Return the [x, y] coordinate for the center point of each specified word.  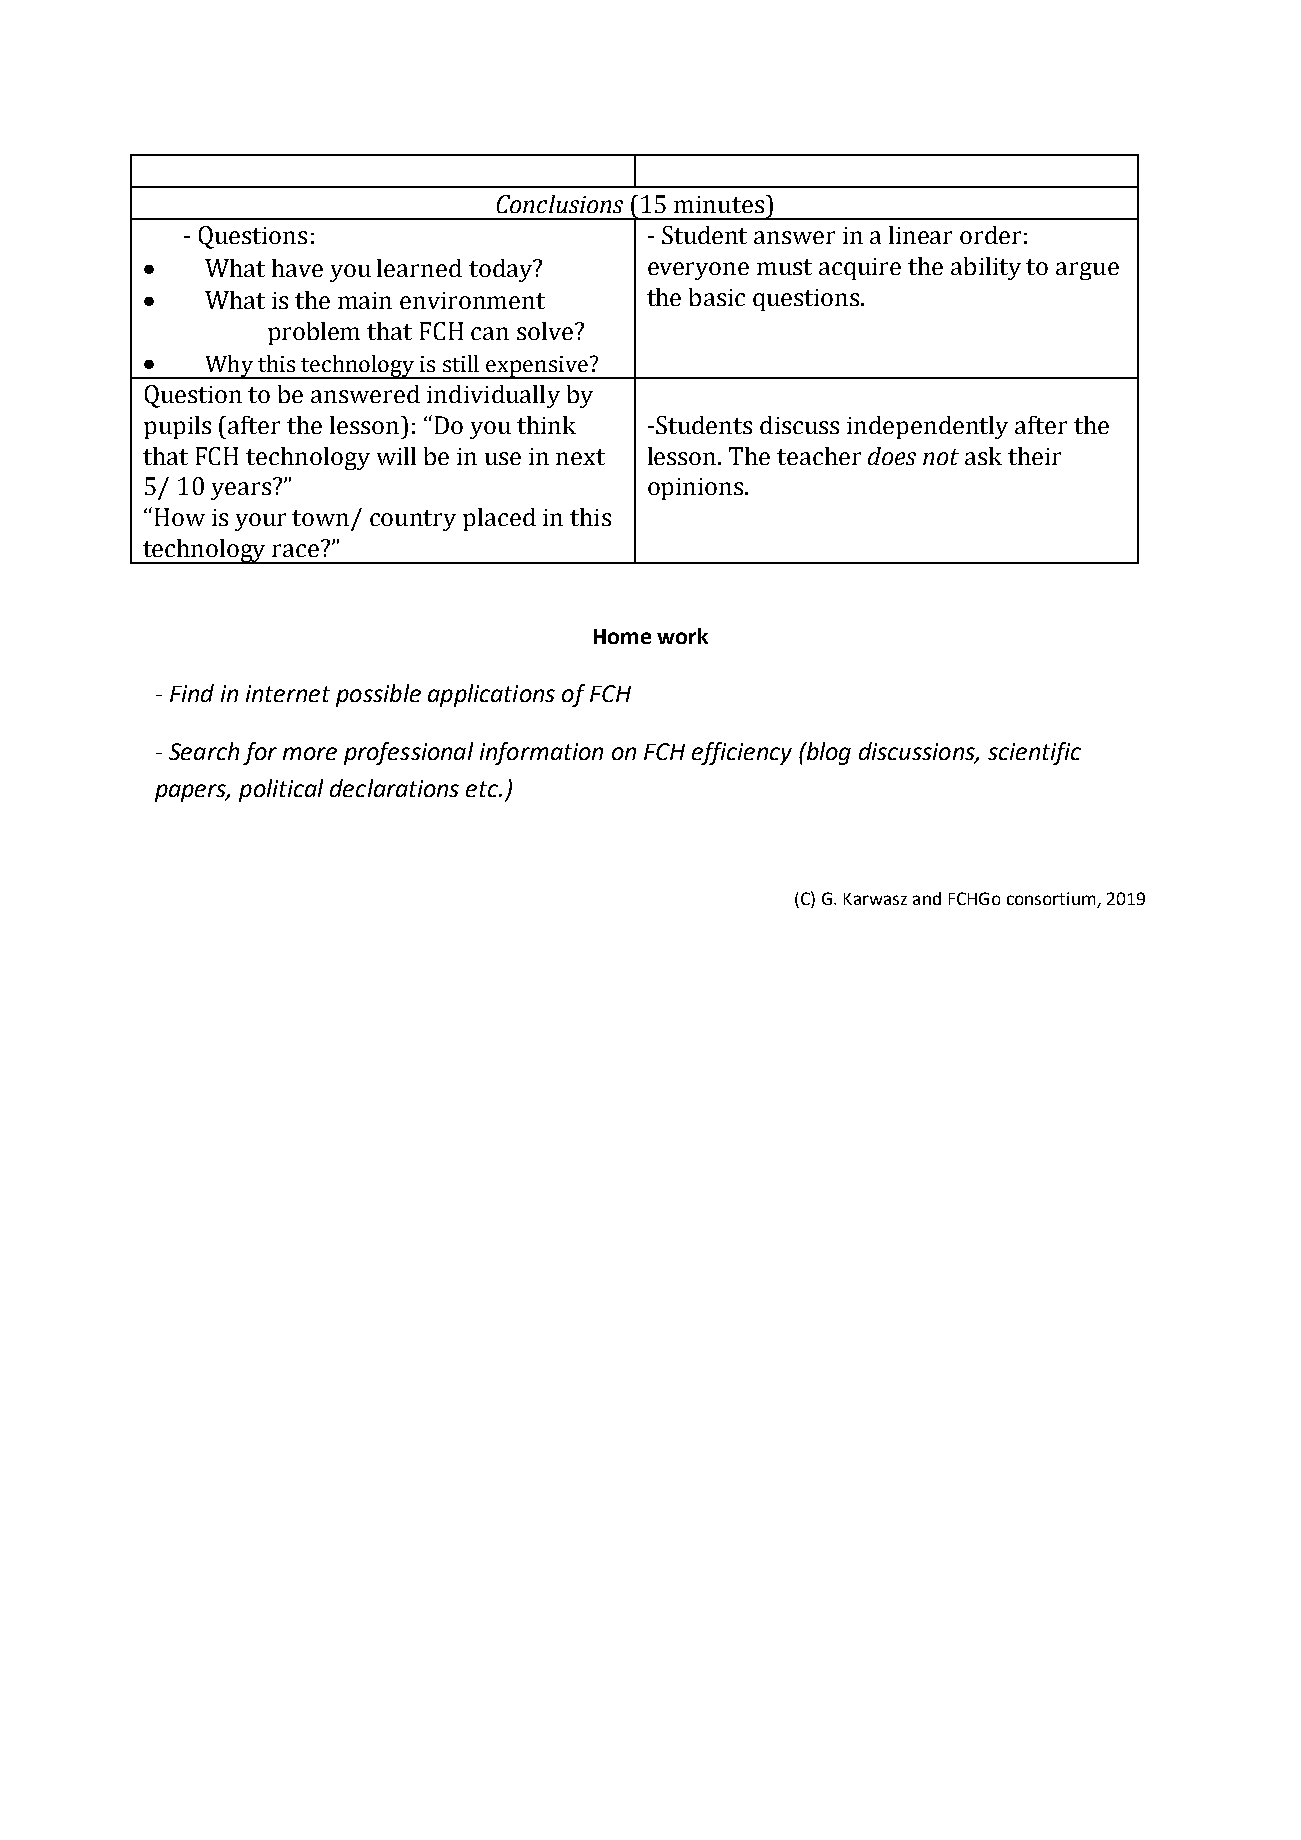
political [281, 790]
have [297, 268]
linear [920, 235]
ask [983, 456]
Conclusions [560, 204]
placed [499, 519]
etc [483, 789]
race [295, 550]
